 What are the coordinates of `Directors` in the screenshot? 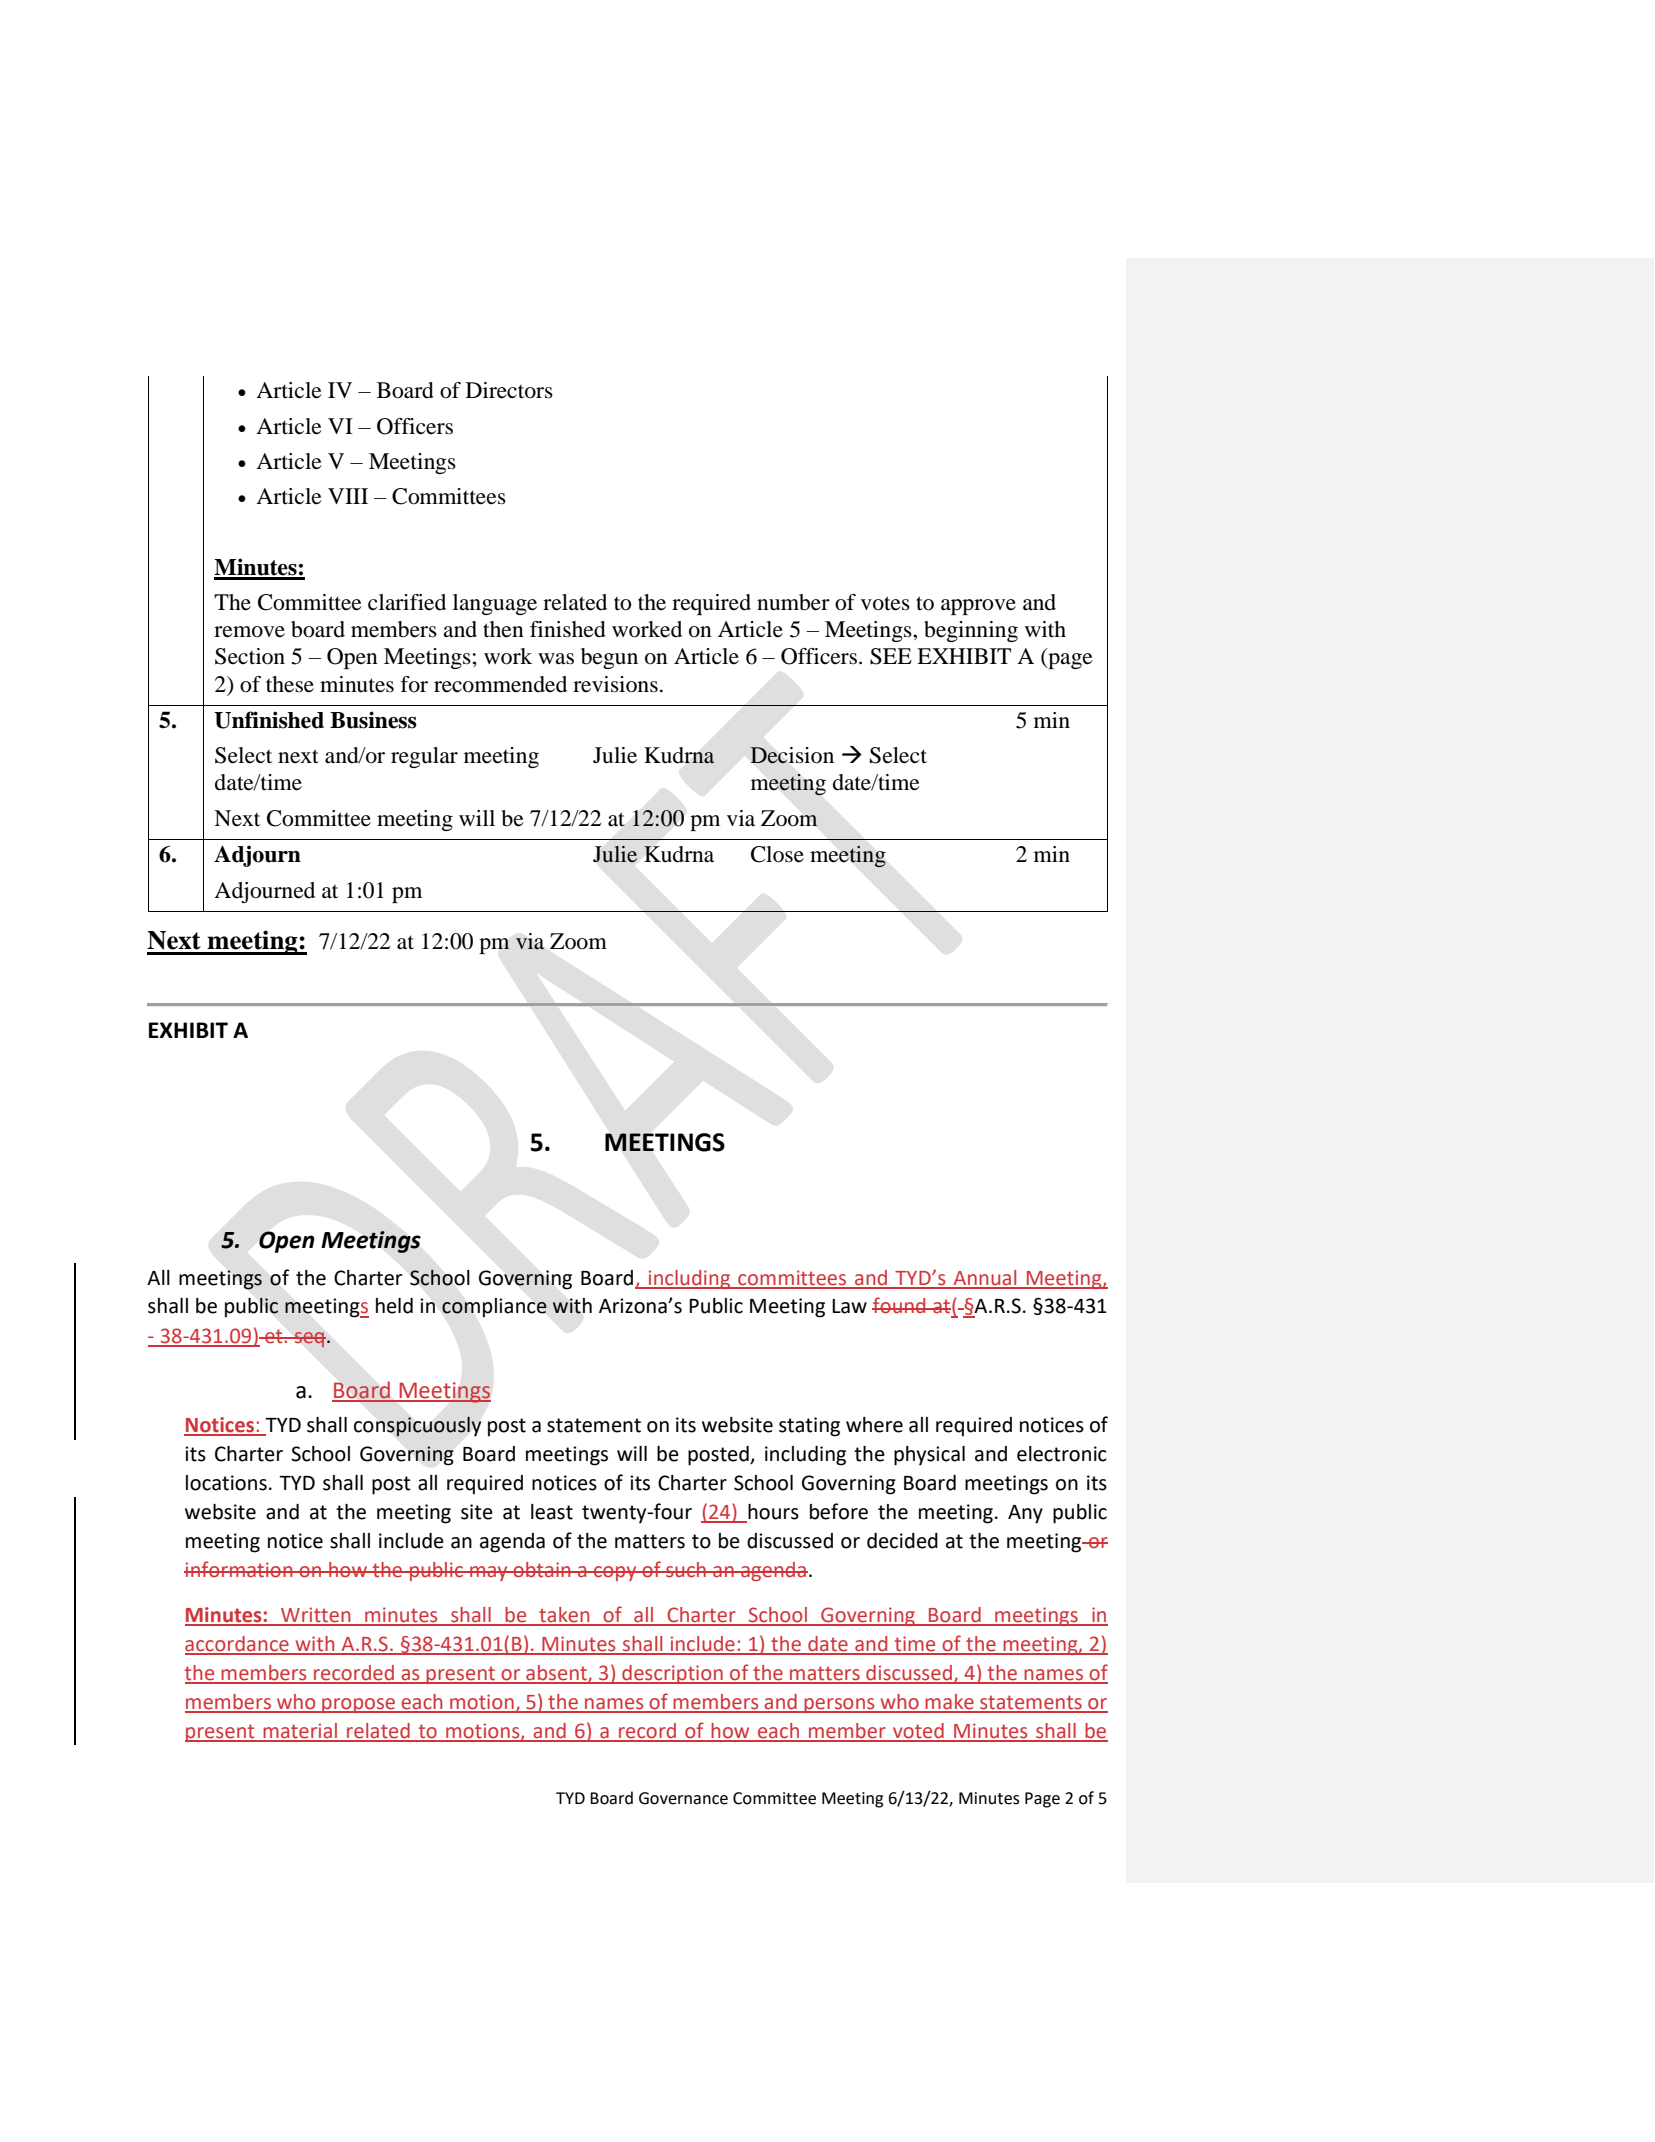 It's located at (509, 390).
